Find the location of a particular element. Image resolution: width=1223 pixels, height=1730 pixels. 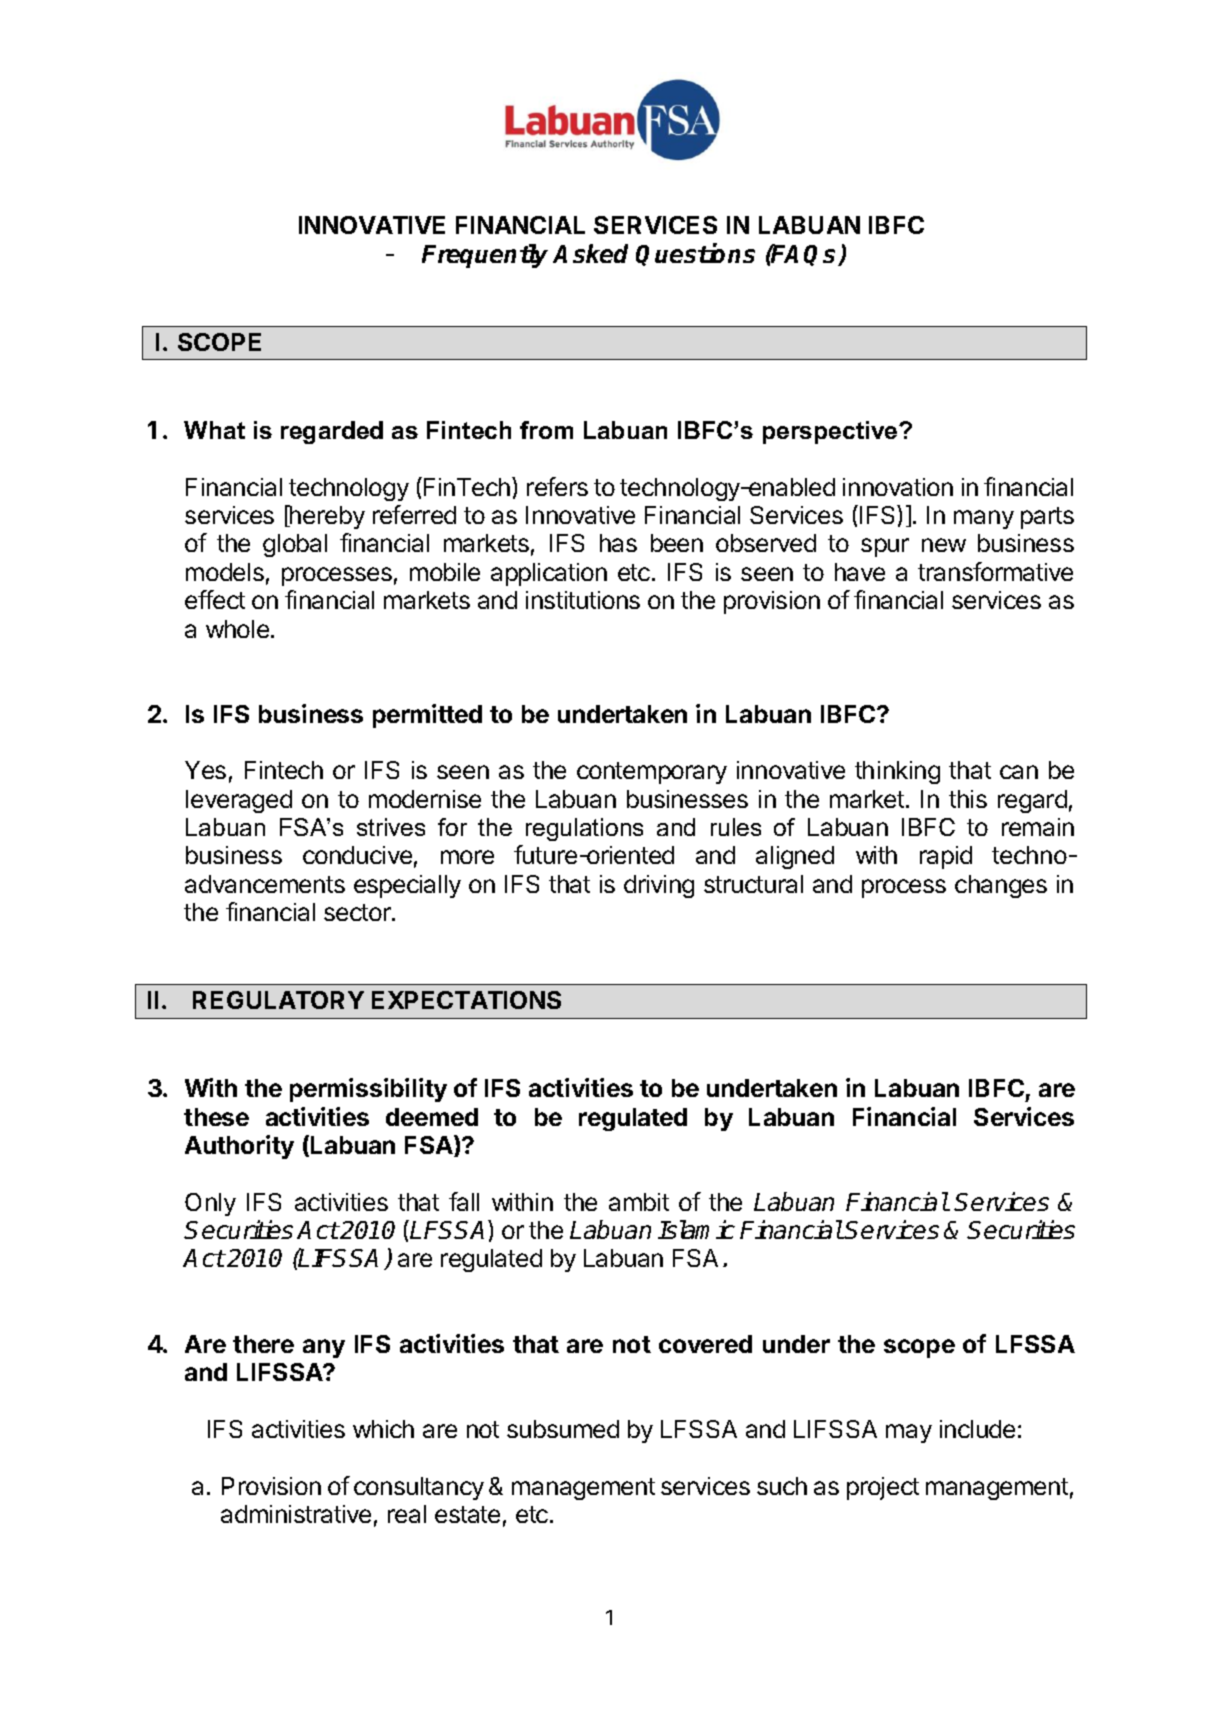

subsumed is located at coordinates (563, 1429).
